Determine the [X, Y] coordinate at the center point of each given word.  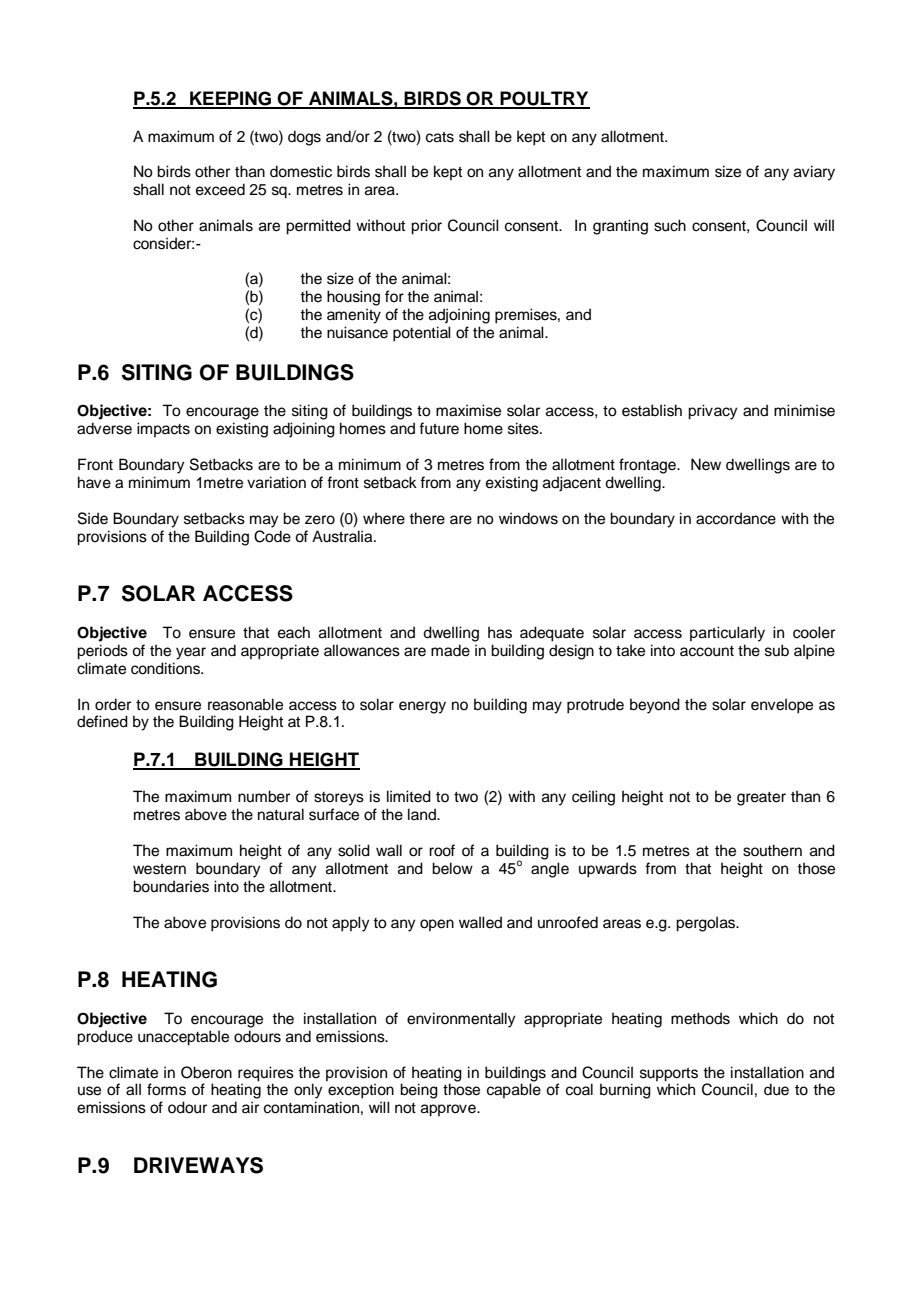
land [423, 814]
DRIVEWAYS [198, 1165]
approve [449, 1110]
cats [440, 137]
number [264, 796]
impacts [163, 429]
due [776, 1089]
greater [761, 799]
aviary [814, 173]
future [439, 428]
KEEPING [231, 99]
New [706, 464]
